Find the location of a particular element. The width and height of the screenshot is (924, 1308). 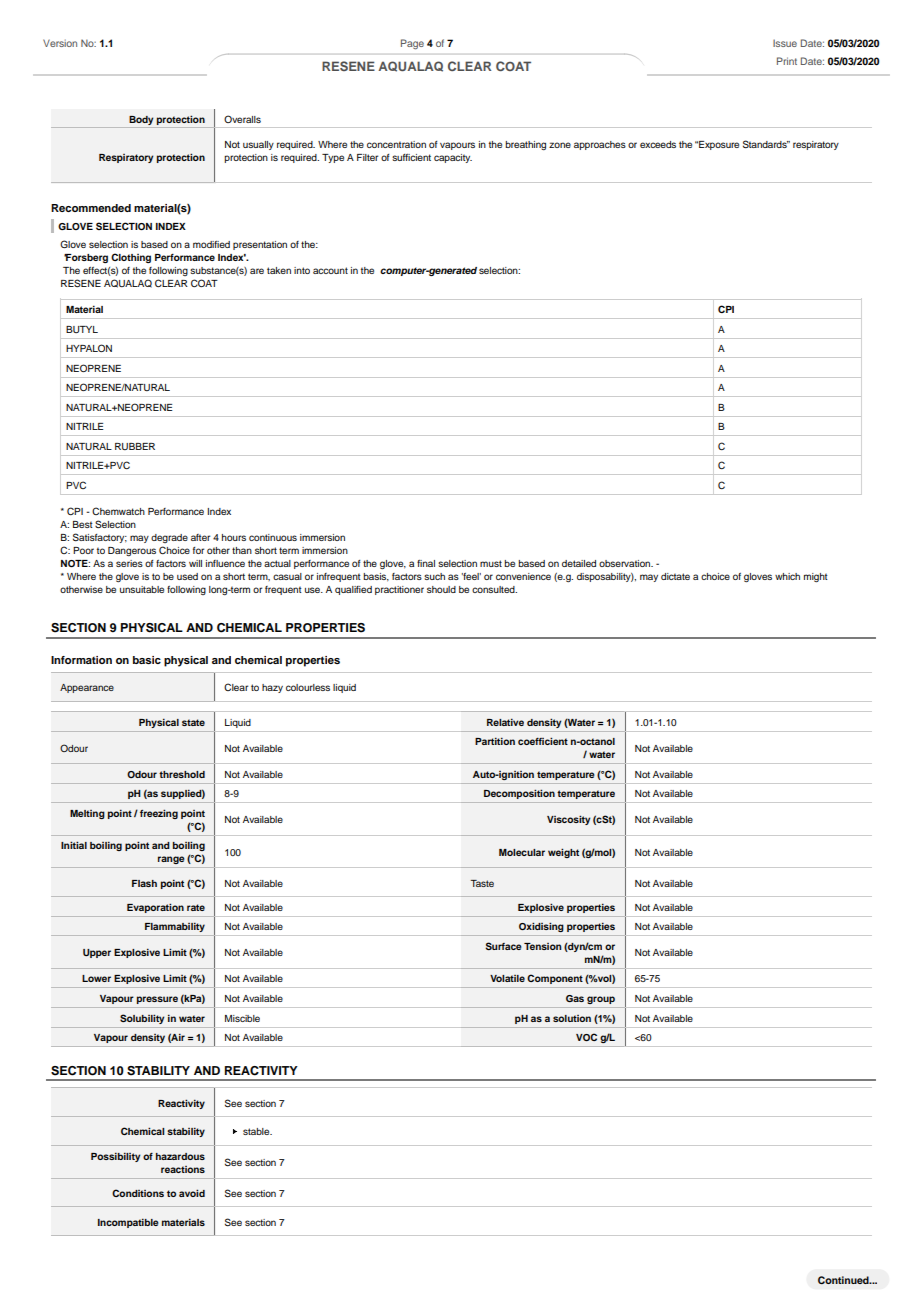

Body is located at coordinates (141, 122).
